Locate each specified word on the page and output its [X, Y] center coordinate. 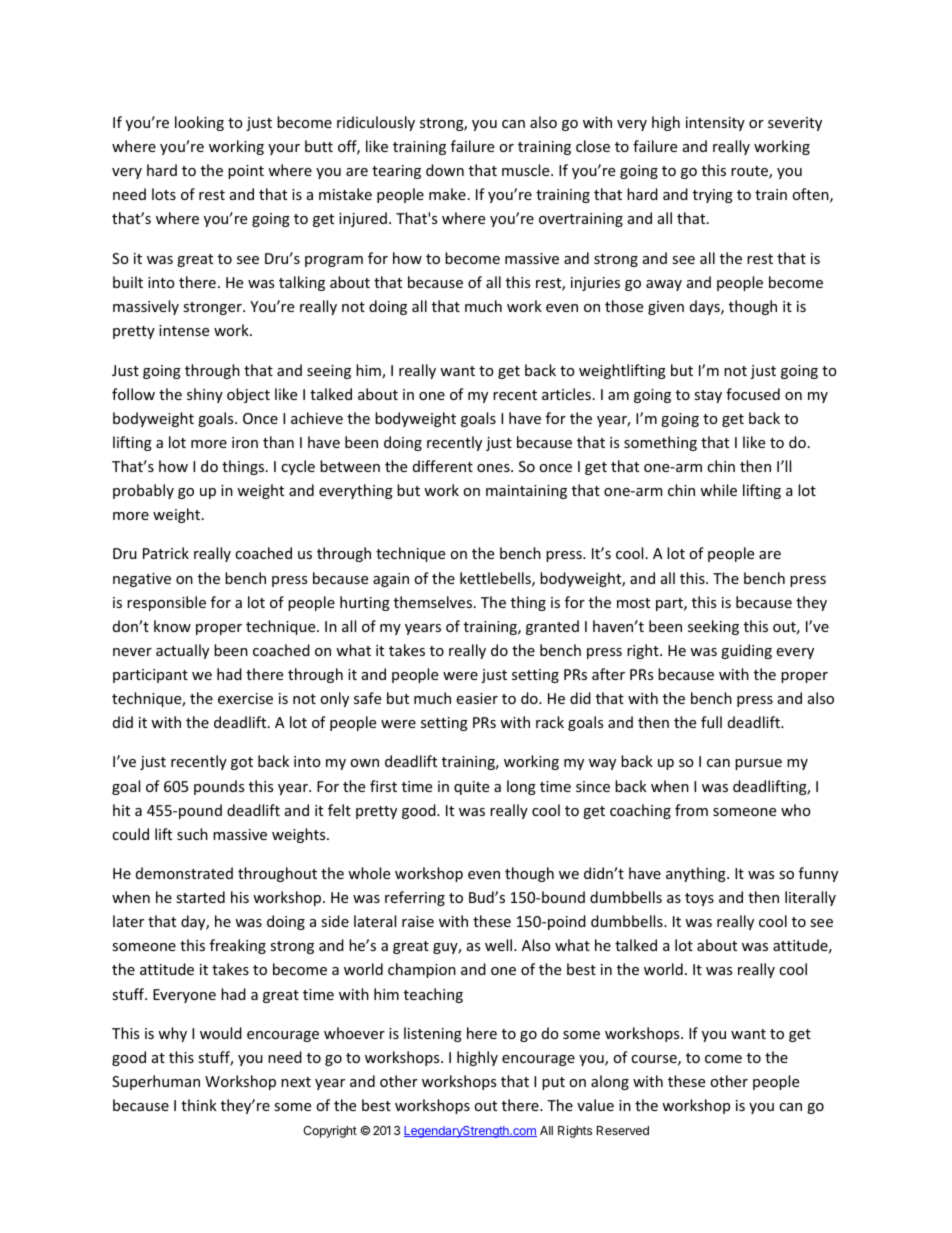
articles [566, 394]
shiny [205, 395]
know [172, 626]
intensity [715, 124]
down [445, 170]
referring [415, 898]
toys [699, 899]
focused [753, 394]
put [553, 1083]
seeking [713, 627]
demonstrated [184, 873]
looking [199, 123]
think [199, 1105]
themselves [434, 602]
